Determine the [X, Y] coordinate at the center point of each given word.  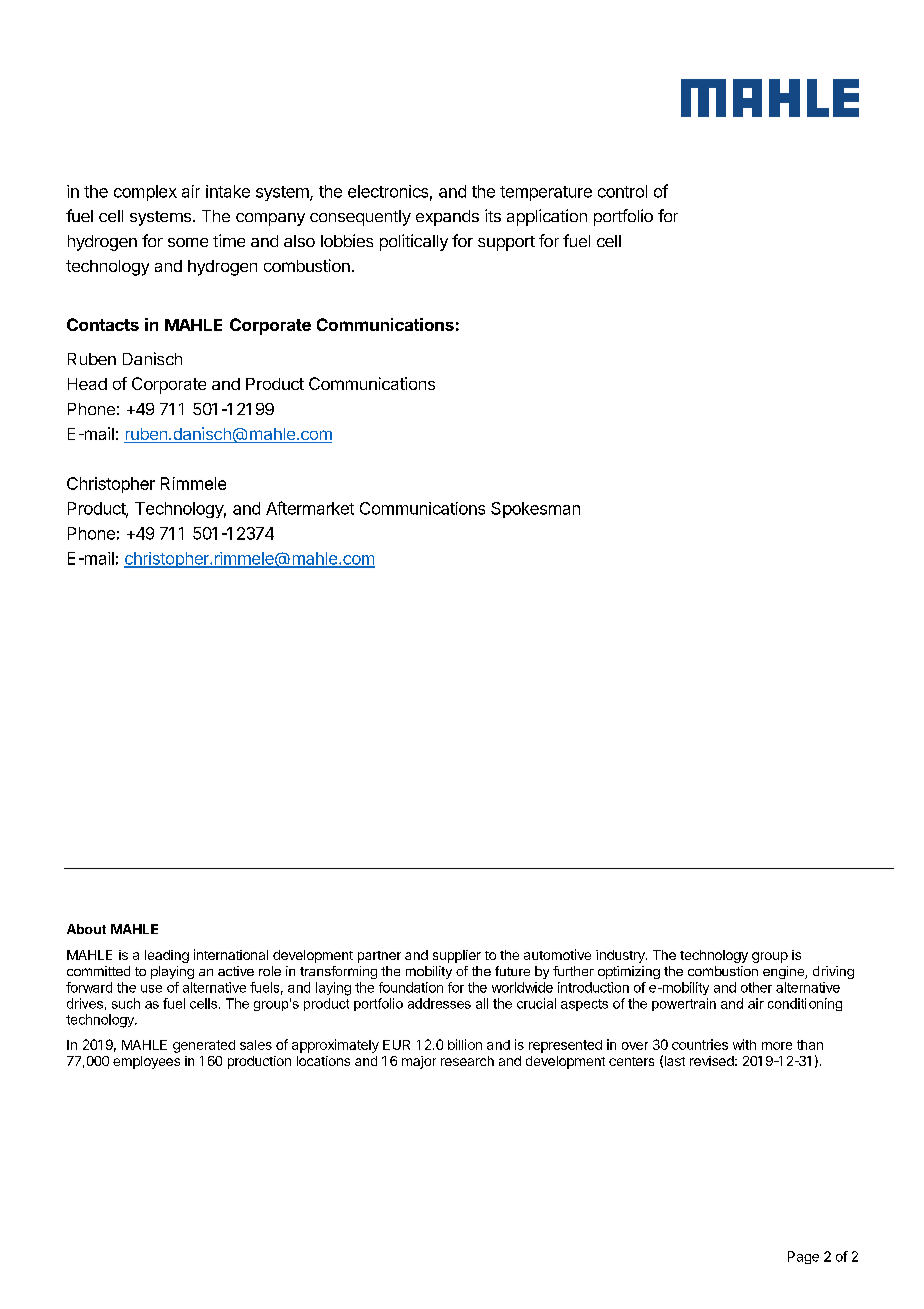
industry [621, 956]
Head [87, 384]
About [86, 929]
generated [204, 1046]
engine [784, 972]
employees [146, 1062]
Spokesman [535, 510]
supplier [457, 956]
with [744, 1044]
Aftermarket [310, 508]
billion [465, 1044]
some [188, 242]
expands [447, 218]
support [506, 243]
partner [379, 957]
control [622, 191]
